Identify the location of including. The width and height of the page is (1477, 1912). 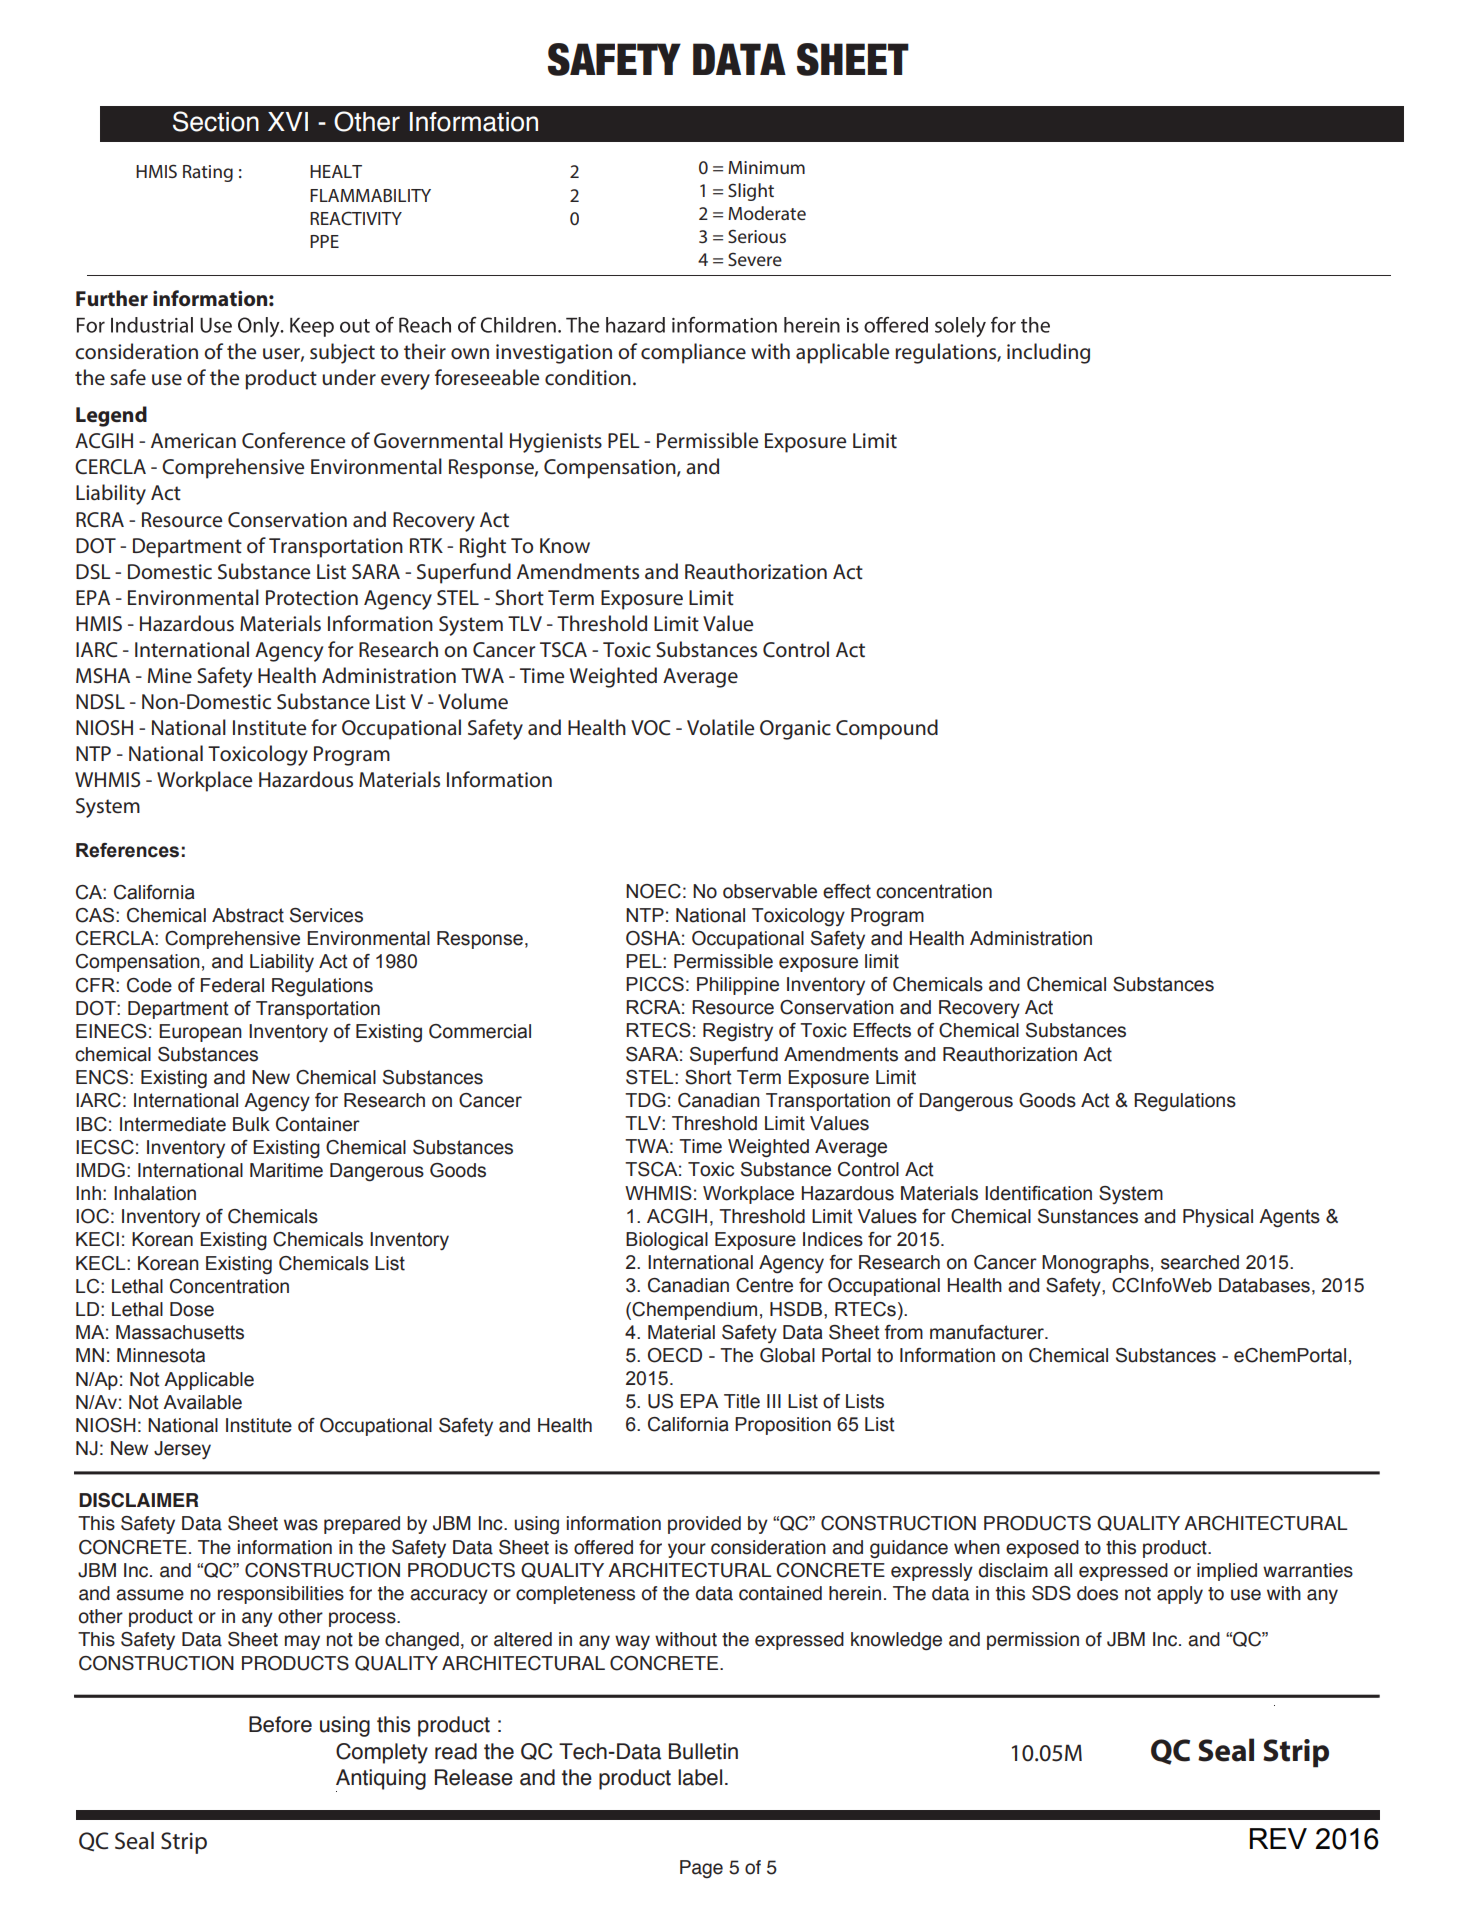
(1048, 353).
